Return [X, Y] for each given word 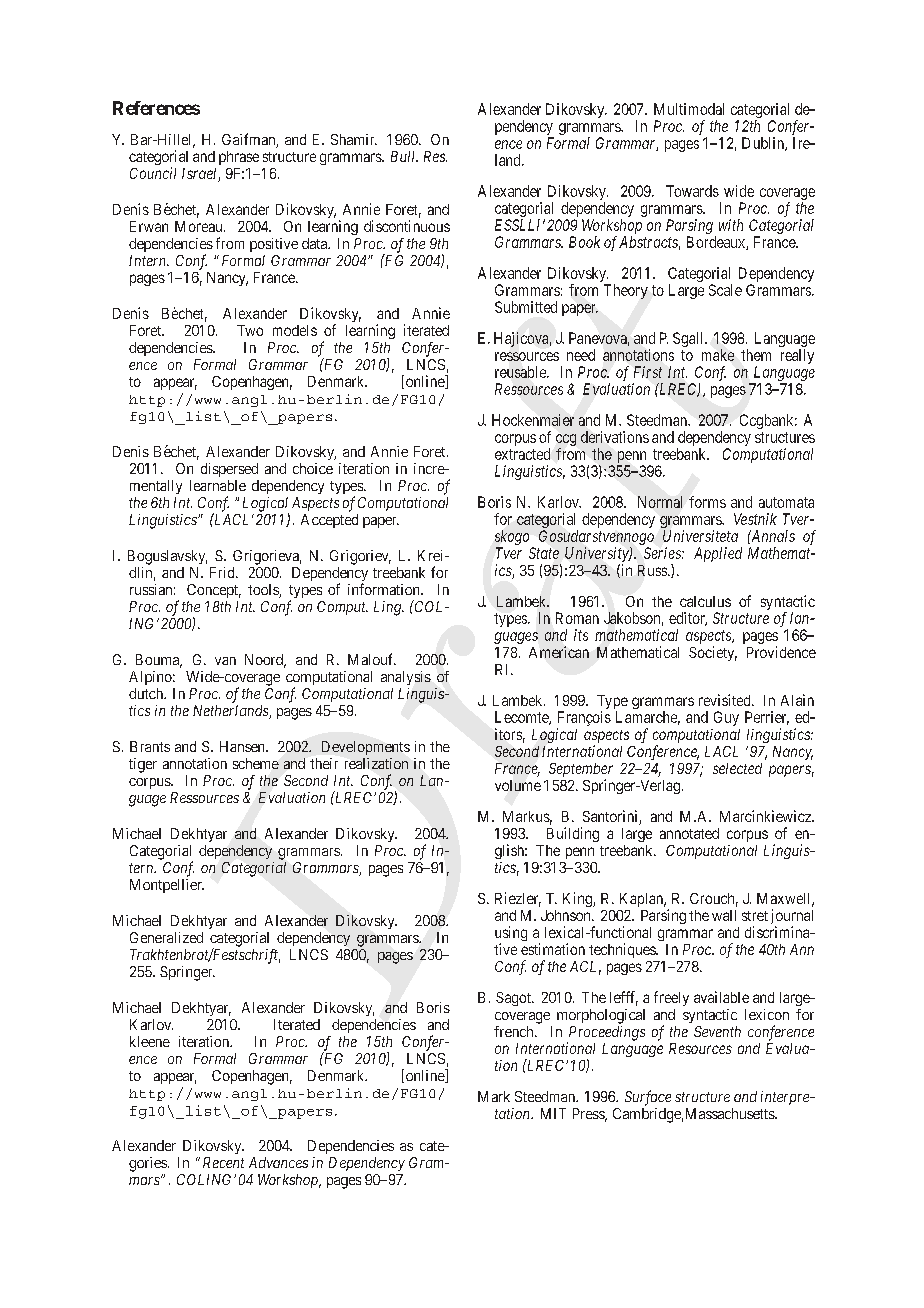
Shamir [354, 139]
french [515, 1031]
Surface [648, 1098]
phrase [239, 158]
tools [264, 591]
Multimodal [689, 109]
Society [713, 653]
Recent [223, 1162]
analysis [406, 678]
